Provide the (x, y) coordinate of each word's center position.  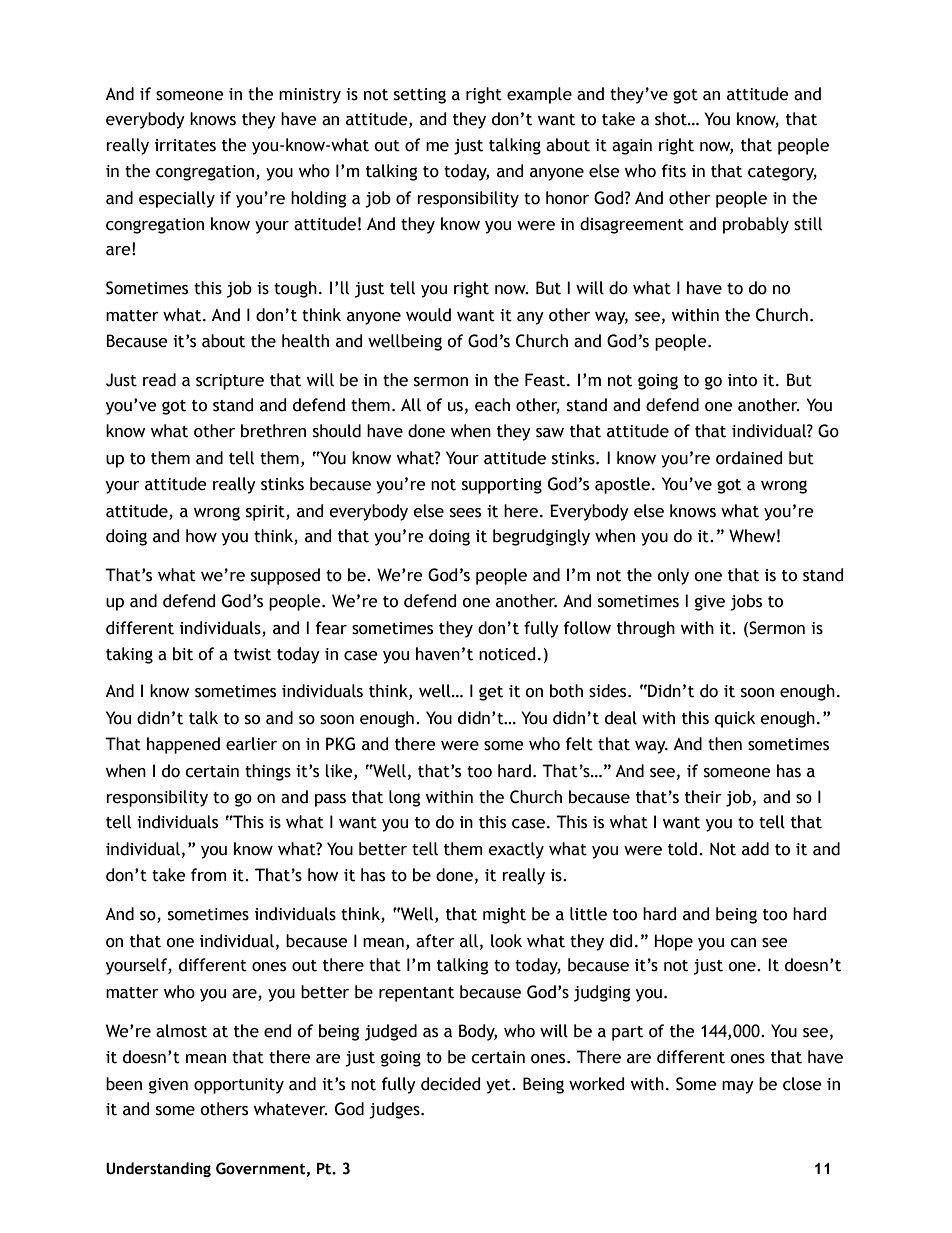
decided (450, 1084)
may (738, 1087)
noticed (507, 654)
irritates (185, 145)
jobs (746, 602)
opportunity (239, 1086)
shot (672, 119)
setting (420, 96)
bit (183, 654)
